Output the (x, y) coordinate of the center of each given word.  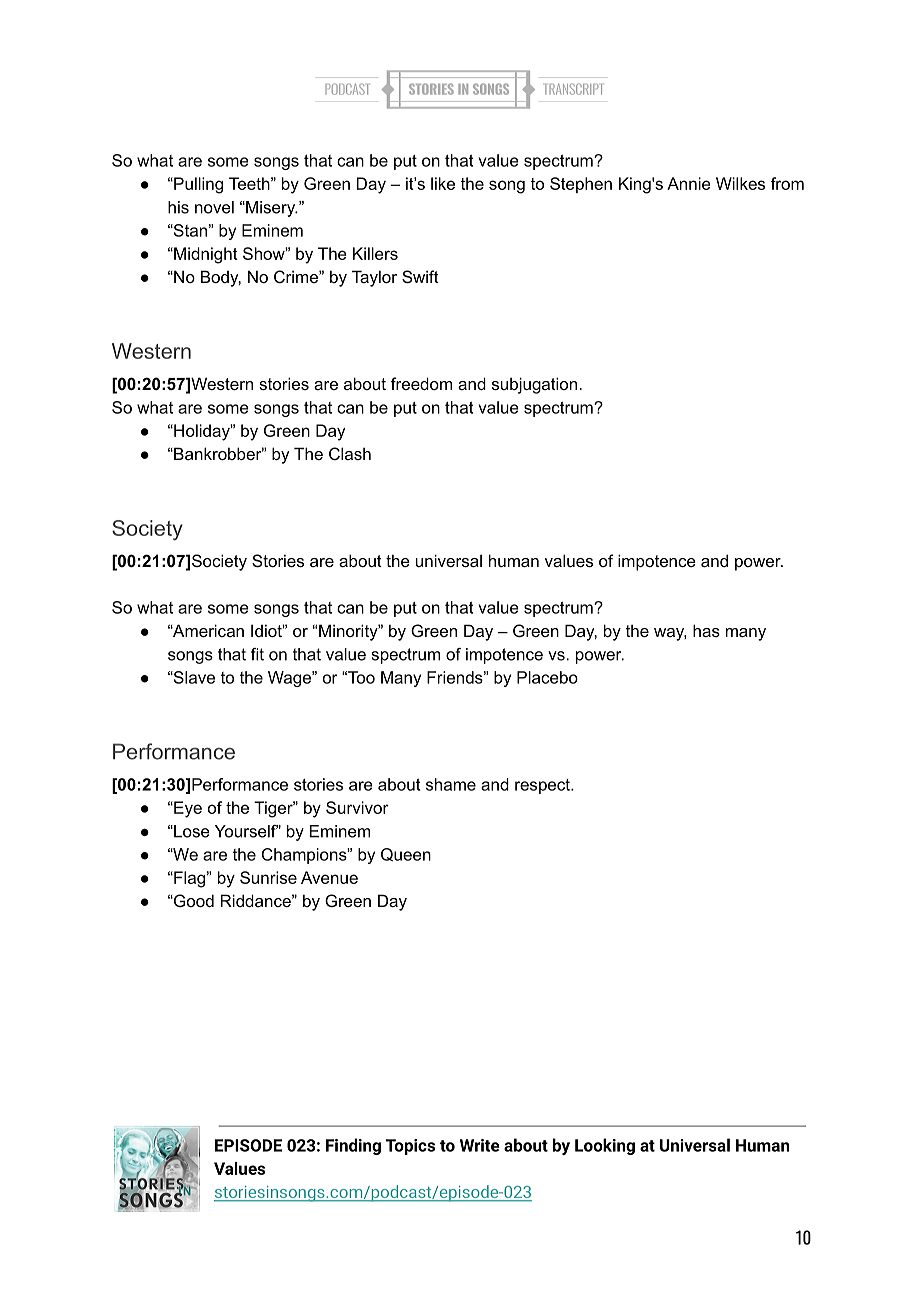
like (443, 183)
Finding (353, 1146)
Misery (271, 209)
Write (480, 1145)
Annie (689, 183)
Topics (410, 1147)
